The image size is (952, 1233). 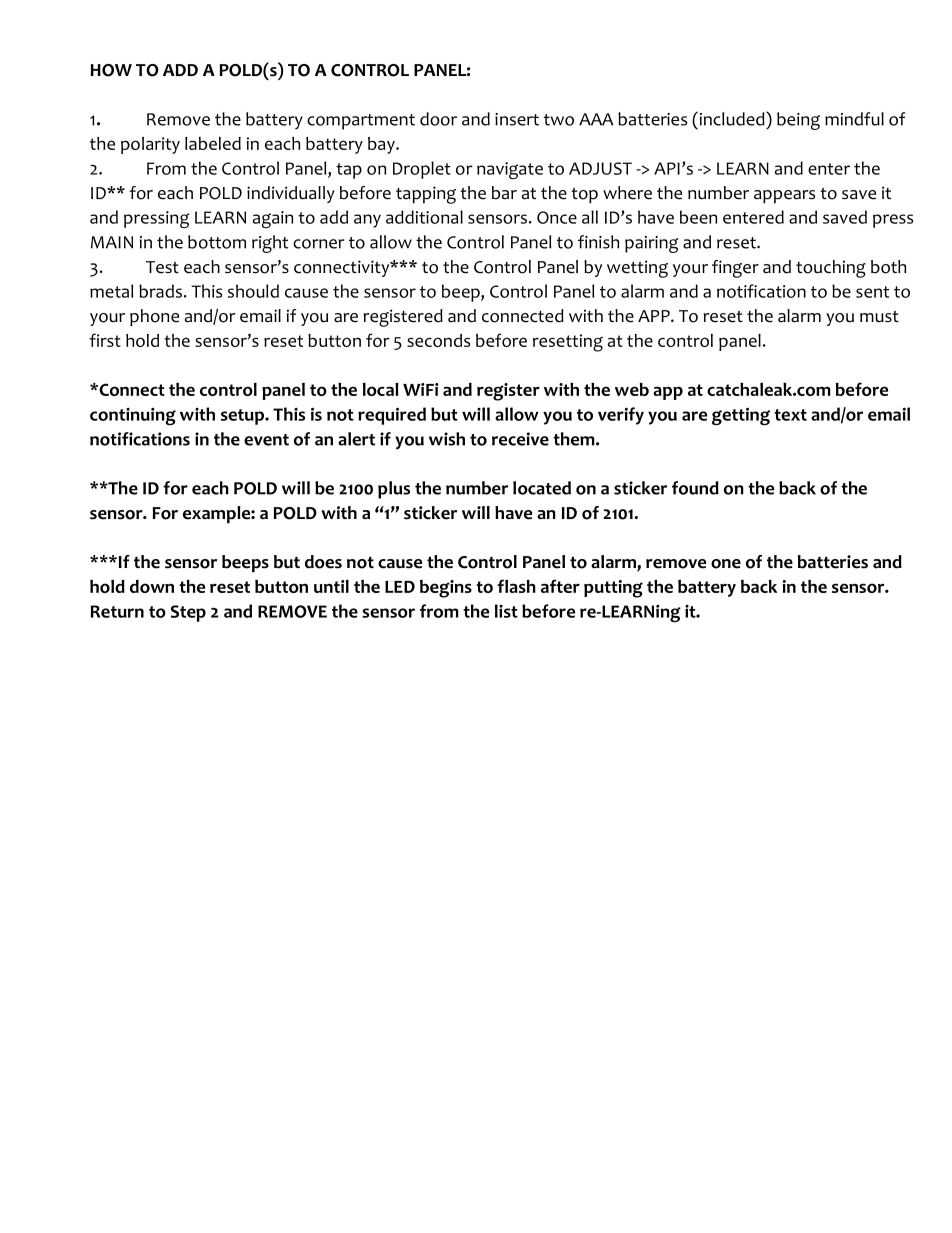 I want to click on being, so click(x=798, y=121).
